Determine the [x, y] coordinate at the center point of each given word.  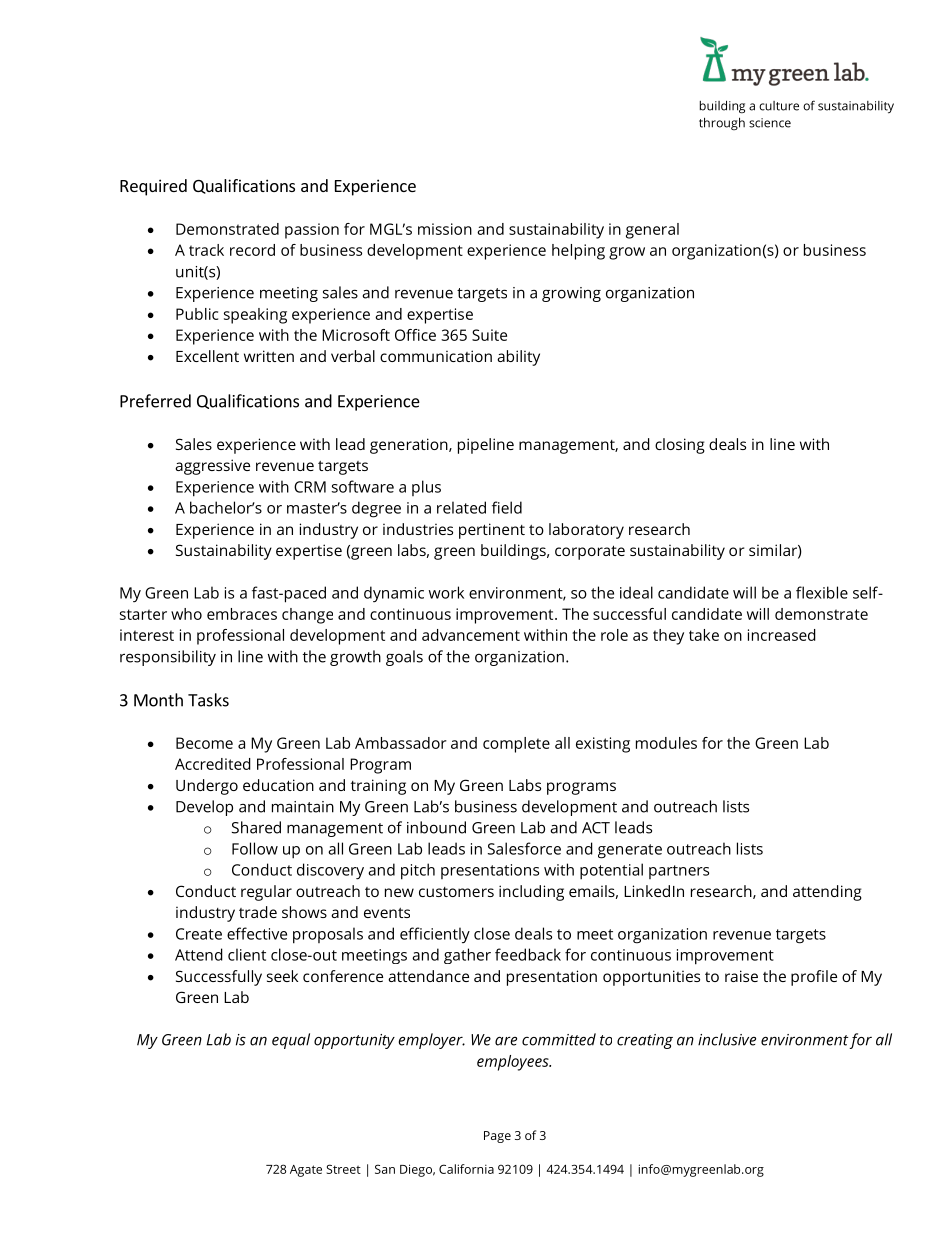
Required [153, 187]
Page [497, 1137]
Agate [306, 1171]
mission [445, 229]
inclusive [727, 1039]
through [722, 123]
